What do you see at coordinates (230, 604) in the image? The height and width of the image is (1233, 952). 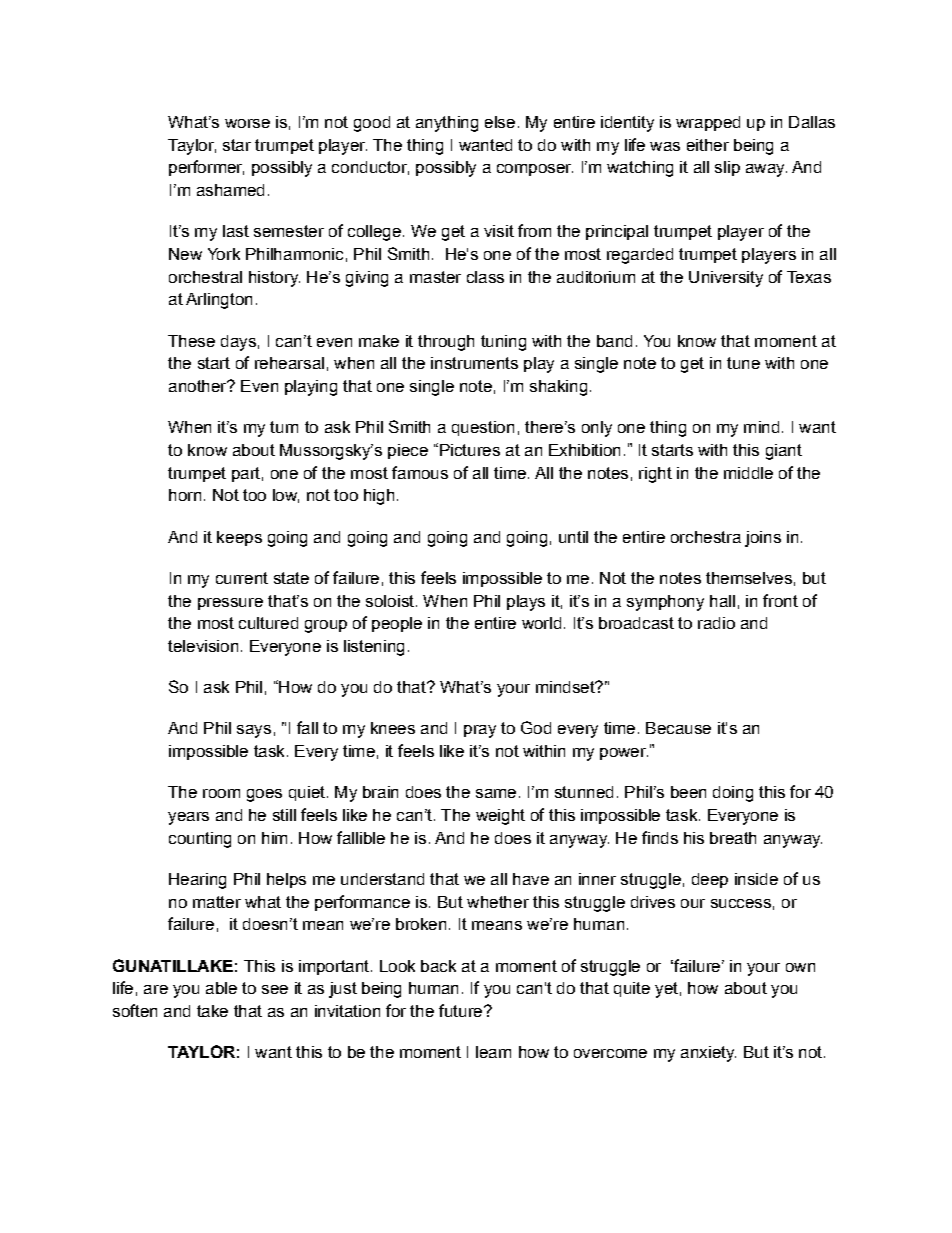 I see `pressure` at bounding box center [230, 604].
